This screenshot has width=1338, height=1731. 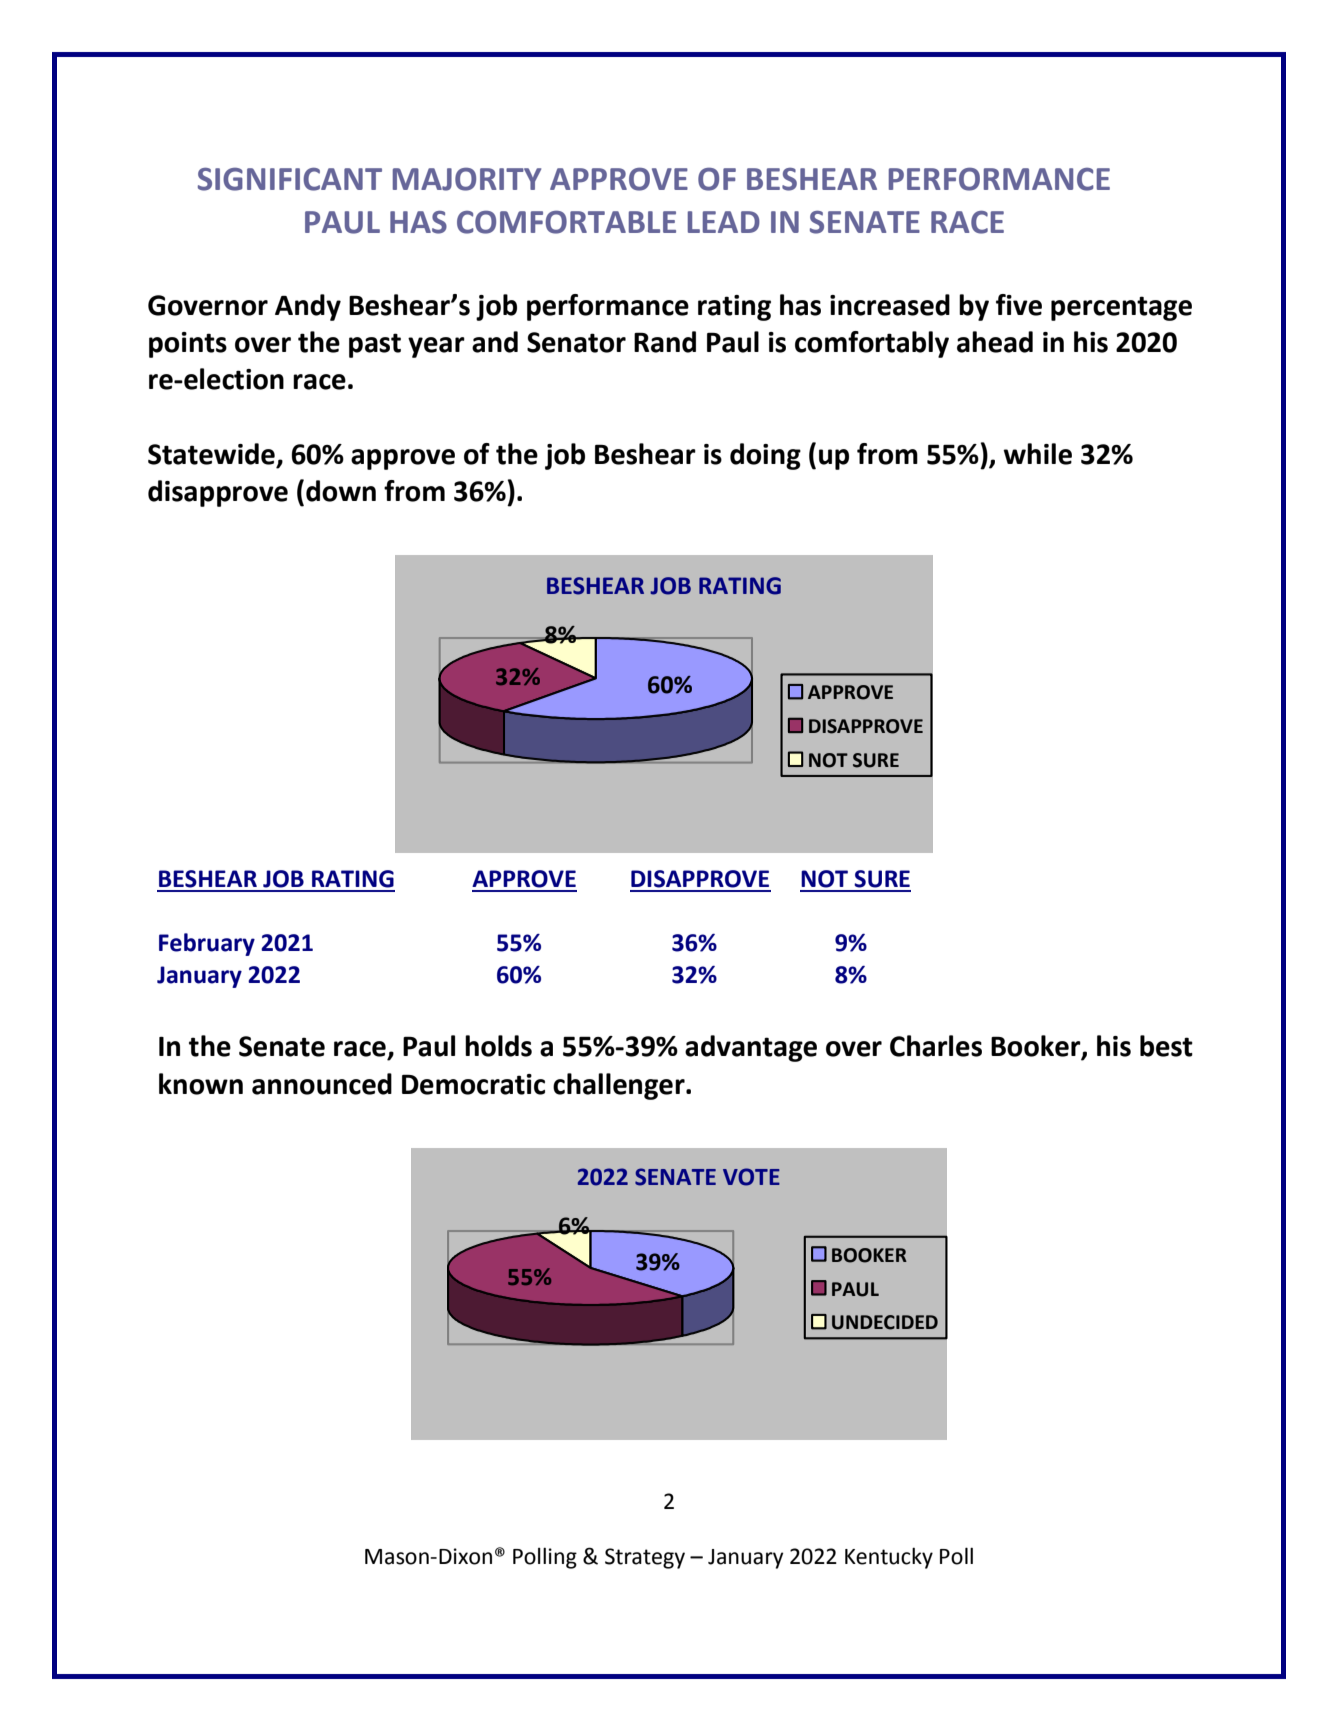 What do you see at coordinates (322, 1084) in the screenshot?
I see `announced` at bounding box center [322, 1084].
